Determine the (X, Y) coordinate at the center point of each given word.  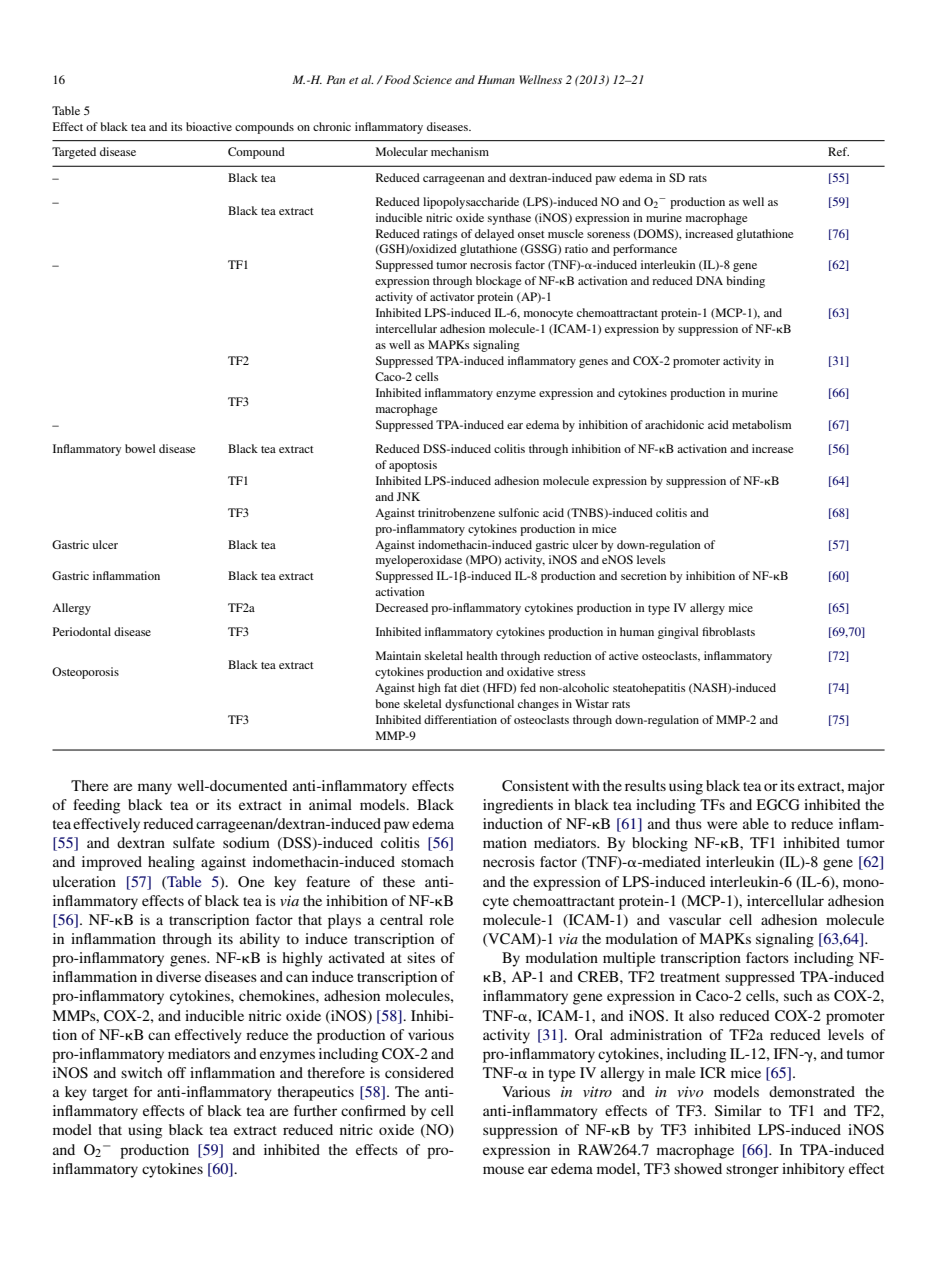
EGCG (778, 805)
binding (745, 282)
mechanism (460, 151)
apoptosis (413, 466)
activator (452, 296)
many (155, 789)
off (176, 1072)
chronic (332, 126)
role (441, 919)
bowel (140, 448)
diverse (178, 976)
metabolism (761, 424)
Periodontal (82, 631)
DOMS (656, 234)
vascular (695, 919)
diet (470, 687)
